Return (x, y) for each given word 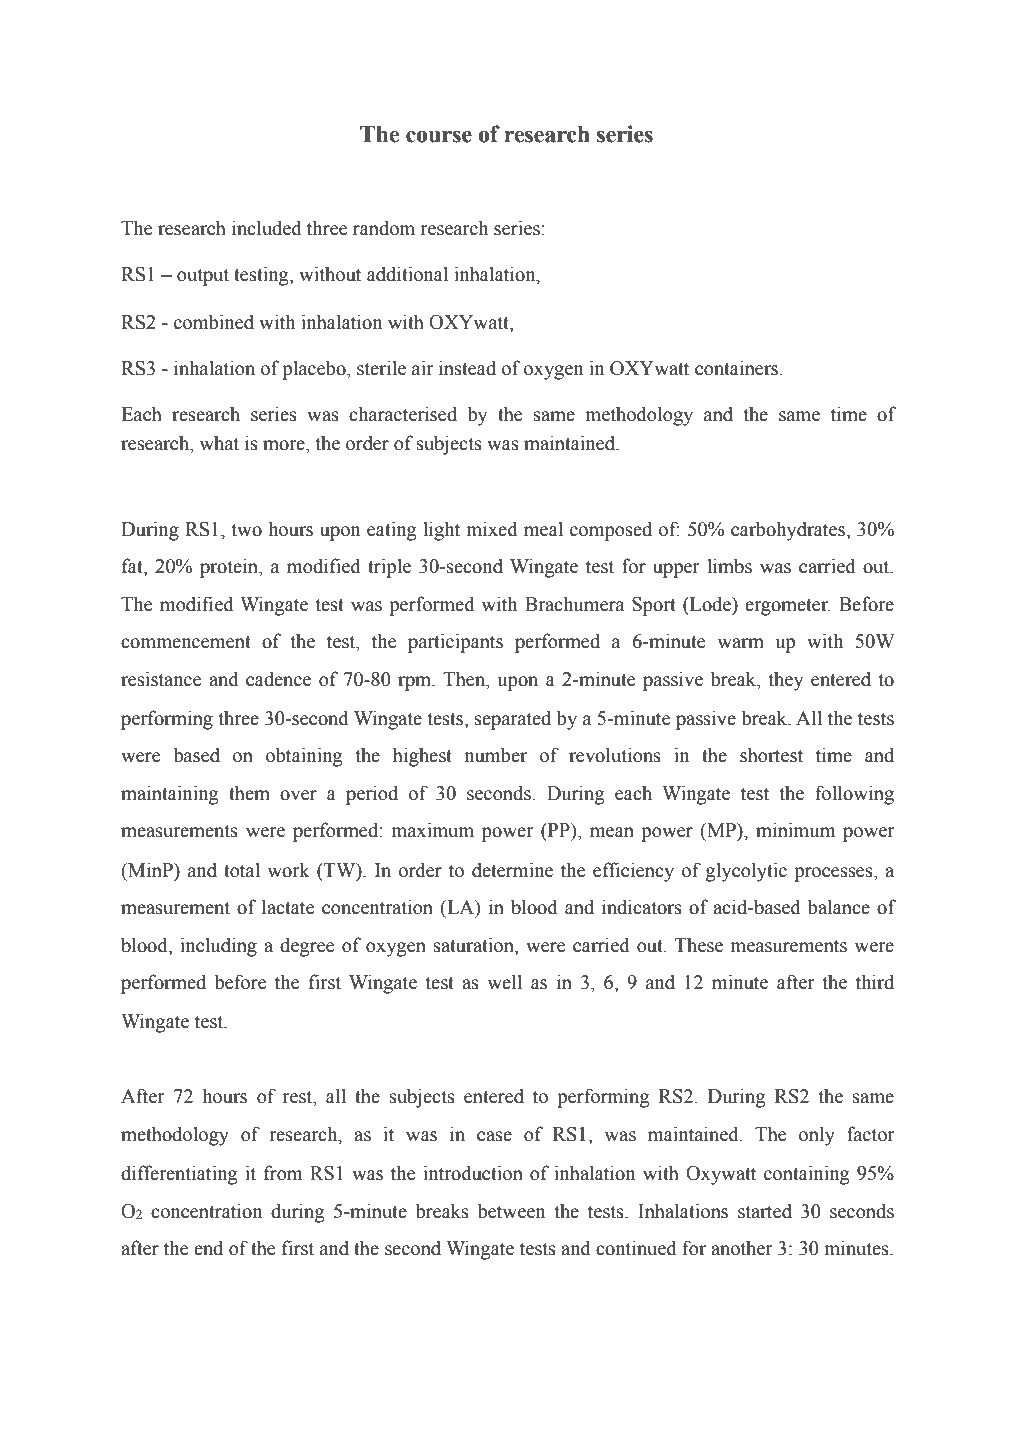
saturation (475, 945)
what (219, 443)
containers (738, 368)
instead (467, 368)
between (511, 1211)
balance (839, 907)
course (439, 137)
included (267, 228)
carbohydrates (789, 531)
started (765, 1211)
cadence (278, 679)
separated (513, 720)
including (218, 947)
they (786, 681)
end (208, 1248)
